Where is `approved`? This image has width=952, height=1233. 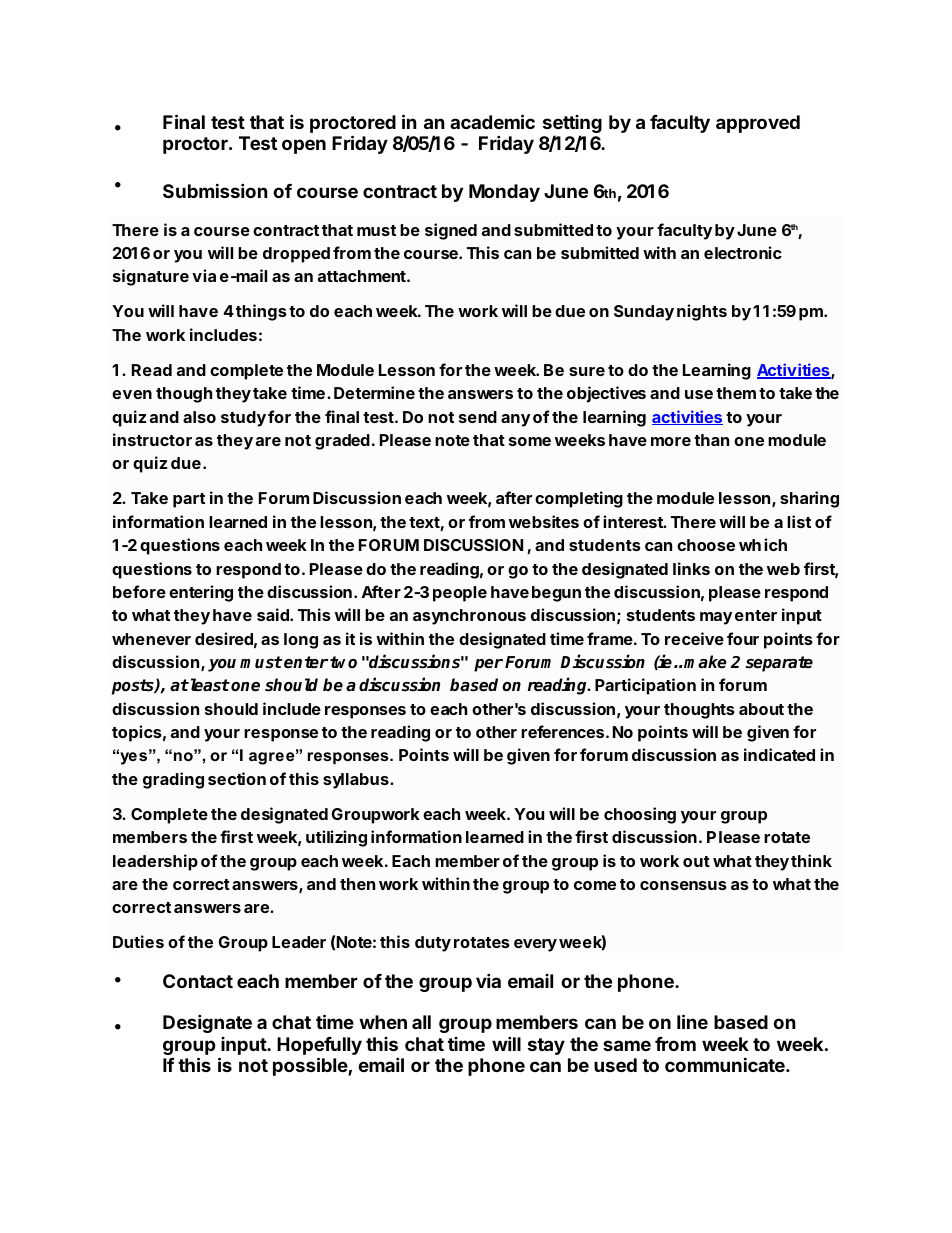
approved is located at coordinates (758, 124).
